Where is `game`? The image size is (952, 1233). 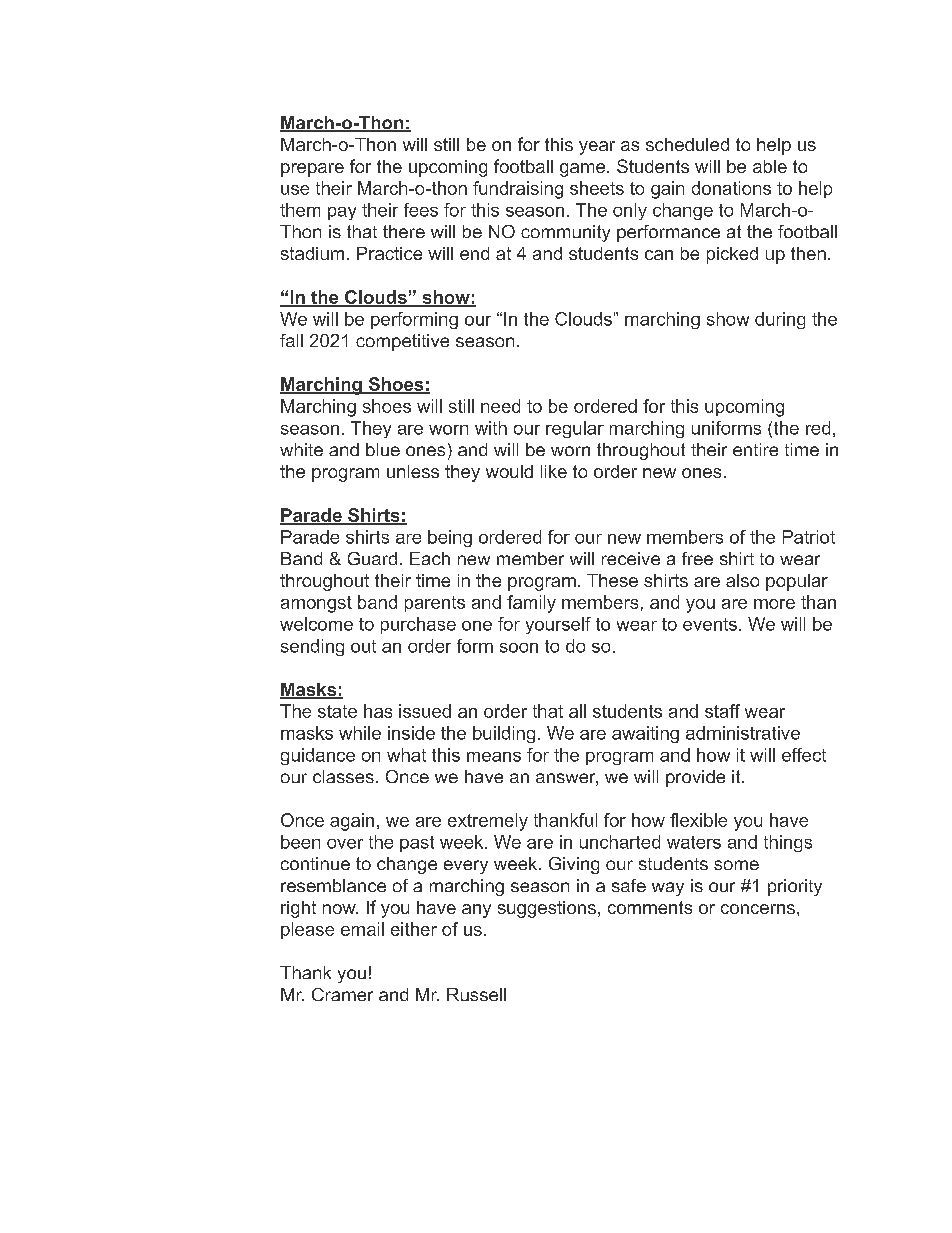
game is located at coordinates (584, 170).
